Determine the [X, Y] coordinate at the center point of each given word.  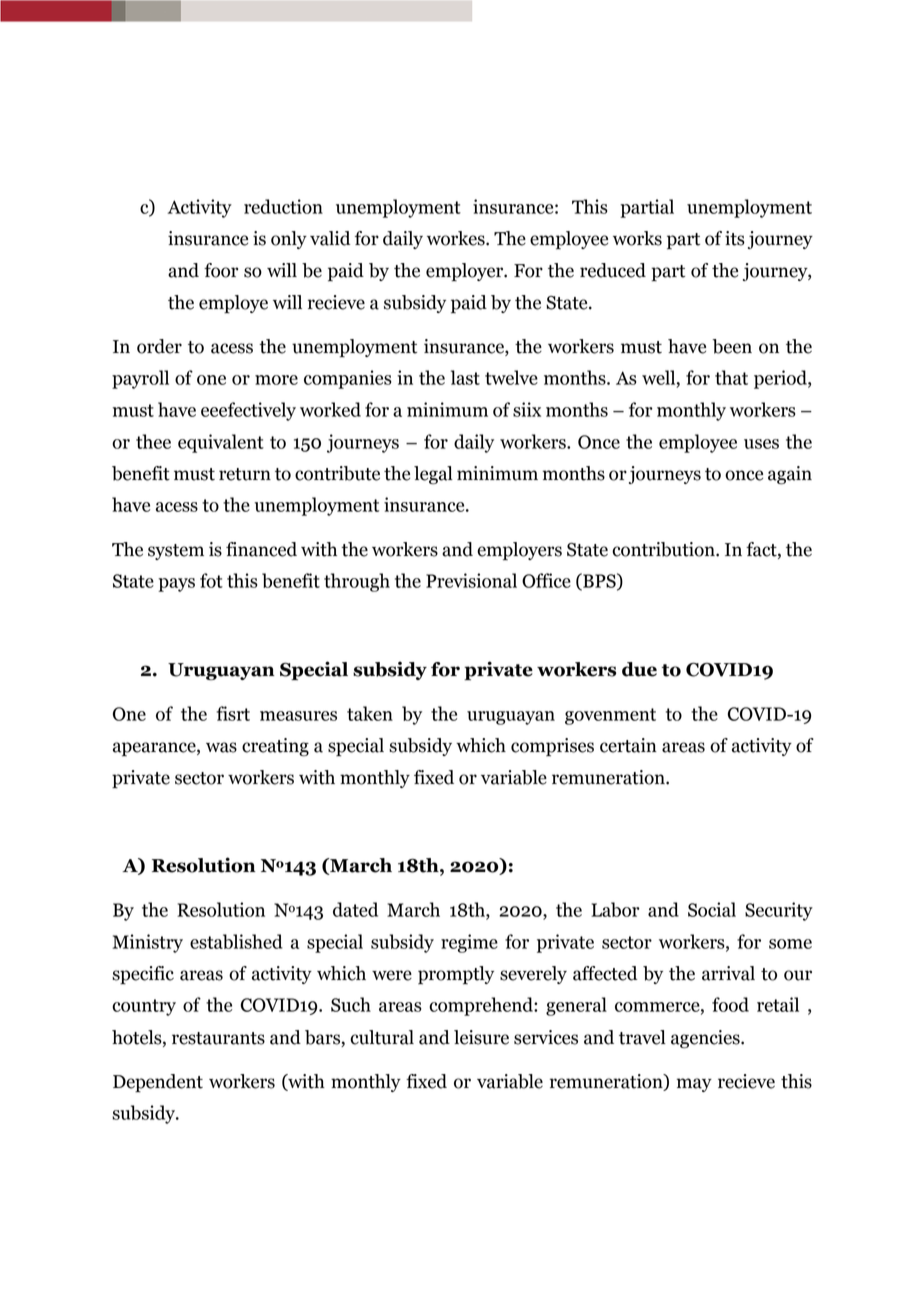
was [221, 747]
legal [433, 475]
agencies [706, 1039]
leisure [481, 1037]
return [245, 474]
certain [628, 745]
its [735, 238]
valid [330, 238]
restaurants [218, 1038]
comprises [552, 747]
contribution [664, 549]
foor [221, 270]
